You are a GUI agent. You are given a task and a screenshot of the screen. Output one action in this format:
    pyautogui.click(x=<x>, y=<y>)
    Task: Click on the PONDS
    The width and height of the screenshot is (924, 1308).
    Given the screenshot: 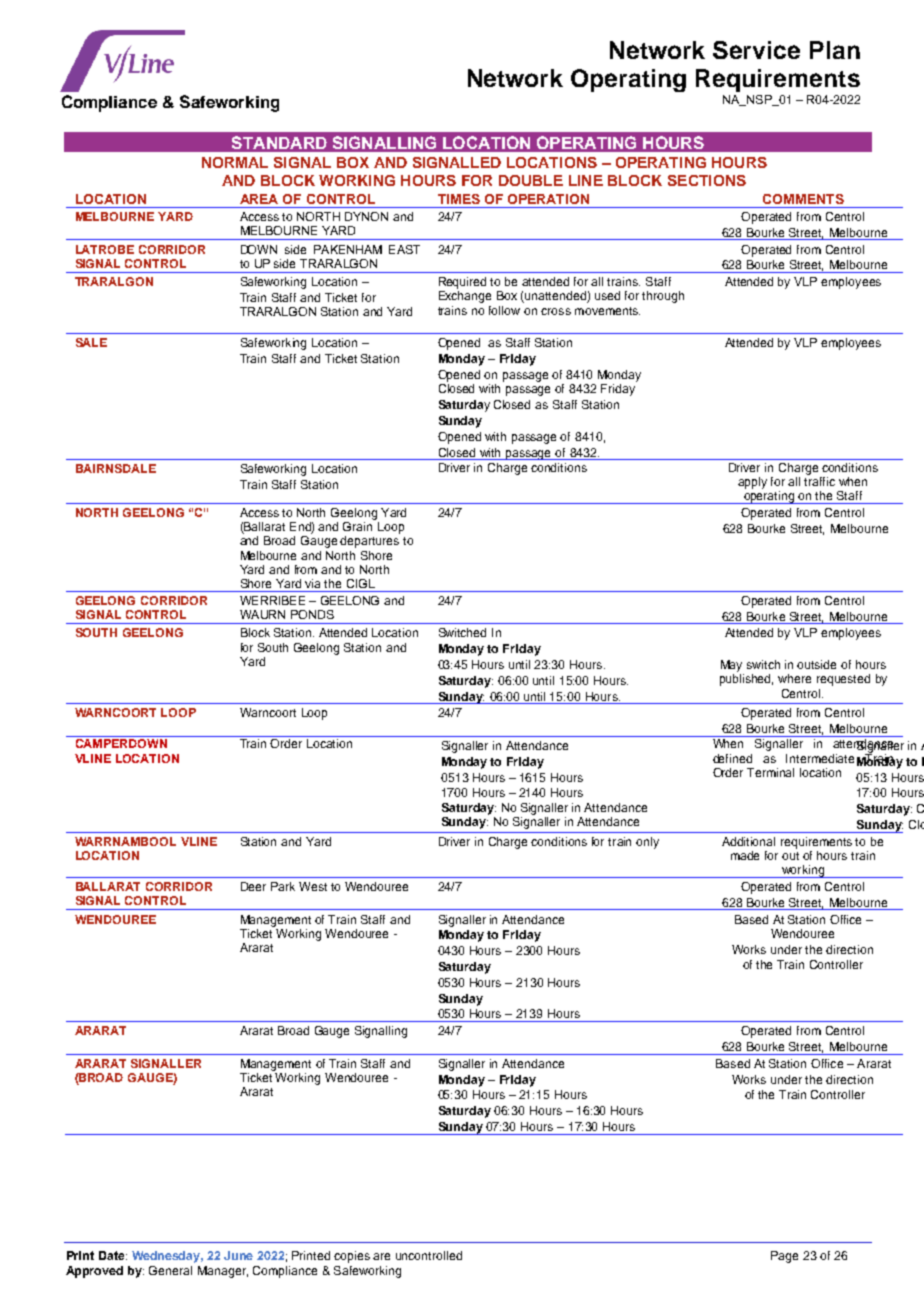 What is the action you would take?
    pyautogui.click(x=312, y=614)
